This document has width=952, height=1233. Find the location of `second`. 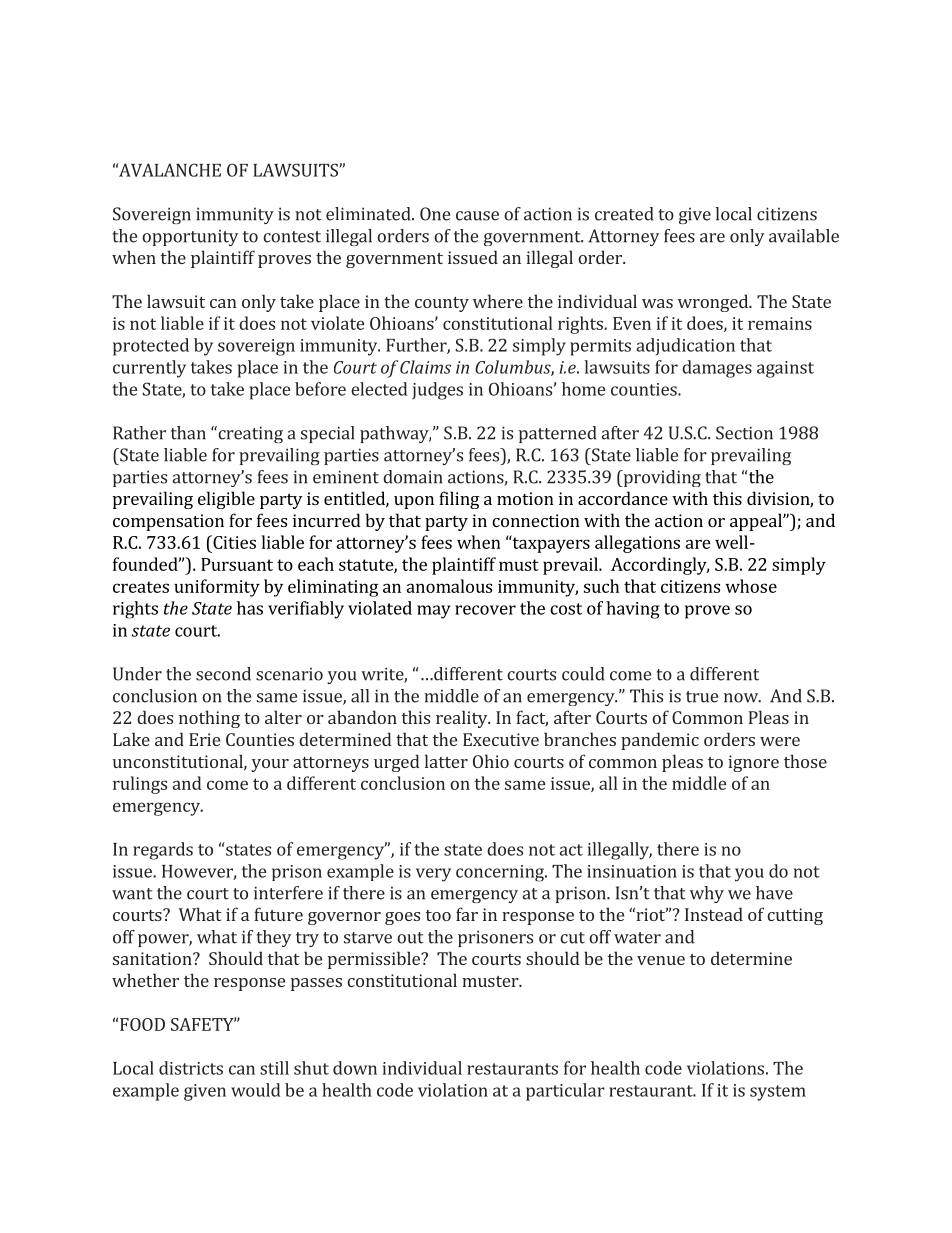

second is located at coordinates (223, 674).
